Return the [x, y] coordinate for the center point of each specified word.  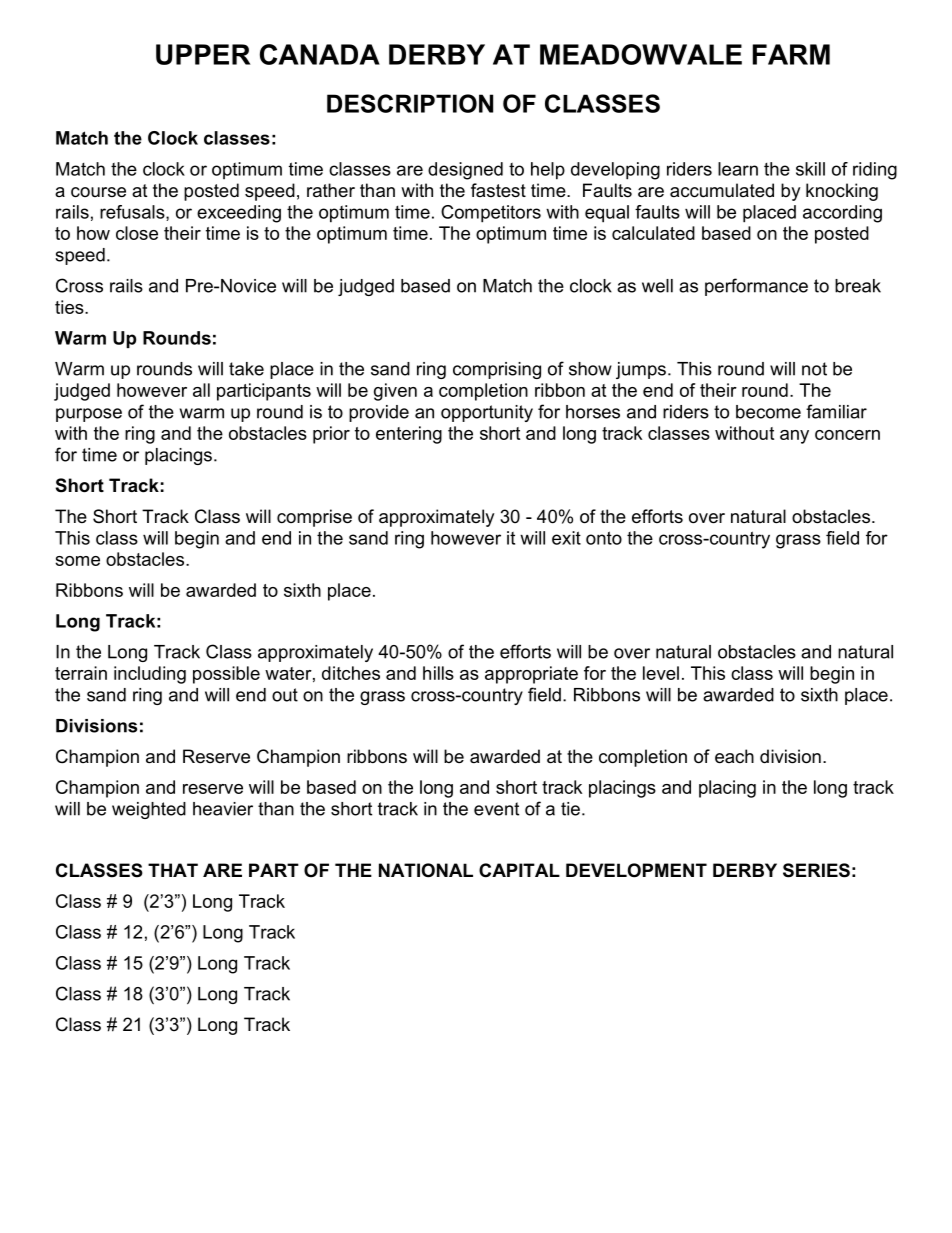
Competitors [491, 214]
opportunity [487, 413]
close [137, 233]
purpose [89, 415]
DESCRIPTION [410, 103]
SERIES [816, 870]
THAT [173, 870]
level [661, 673]
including [150, 675]
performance [756, 287]
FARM [791, 54]
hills [438, 673]
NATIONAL [426, 870]
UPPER [203, 54]
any [794, 437]
